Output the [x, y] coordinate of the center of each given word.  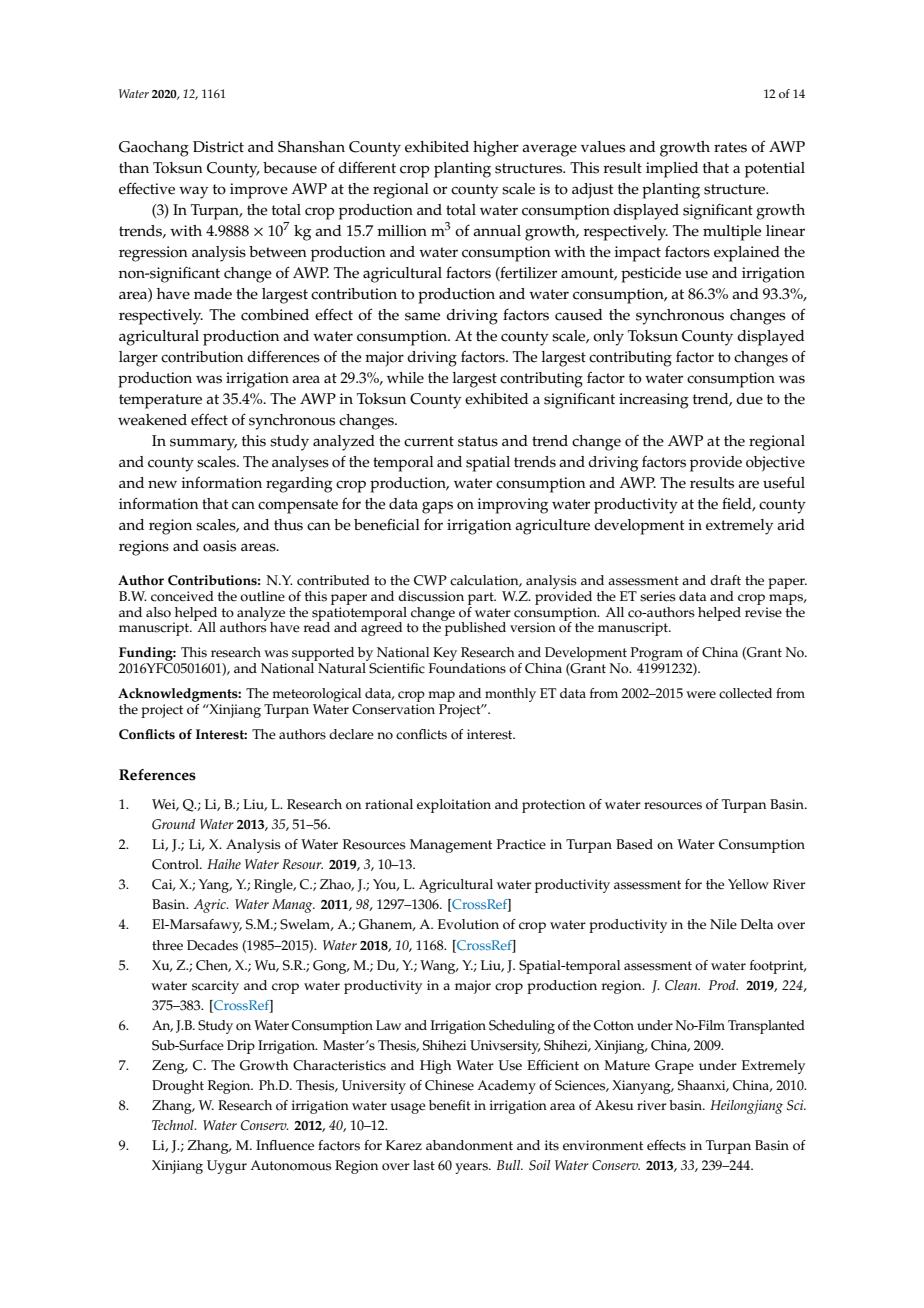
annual [497, 230]
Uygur [227, 1167]
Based [634, 844]
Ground [173, 824]
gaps [437, 507]
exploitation [454, 806]
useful [784, 483]
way [193, 192]
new [162, 484]
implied [672, 170]
